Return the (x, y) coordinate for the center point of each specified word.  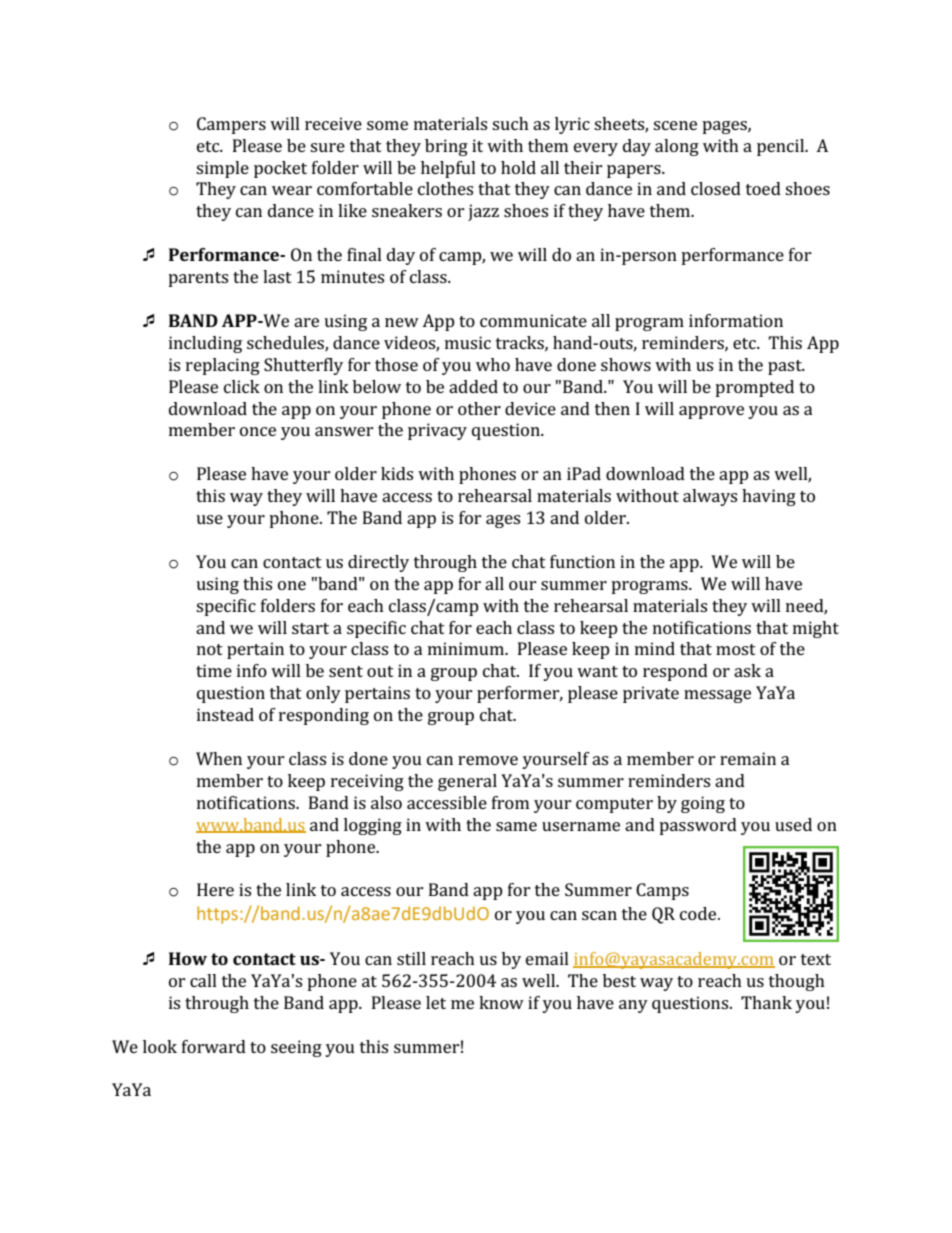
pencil (782, 147)
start (310, 628)
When (219, 758)
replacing (223, 366)
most (736, 649)
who (493, 364)
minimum (467, 648)
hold (518, 167)
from (510, 802)
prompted (754, 388)
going (703, 804)
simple (222, 169)
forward (214, 1046)
